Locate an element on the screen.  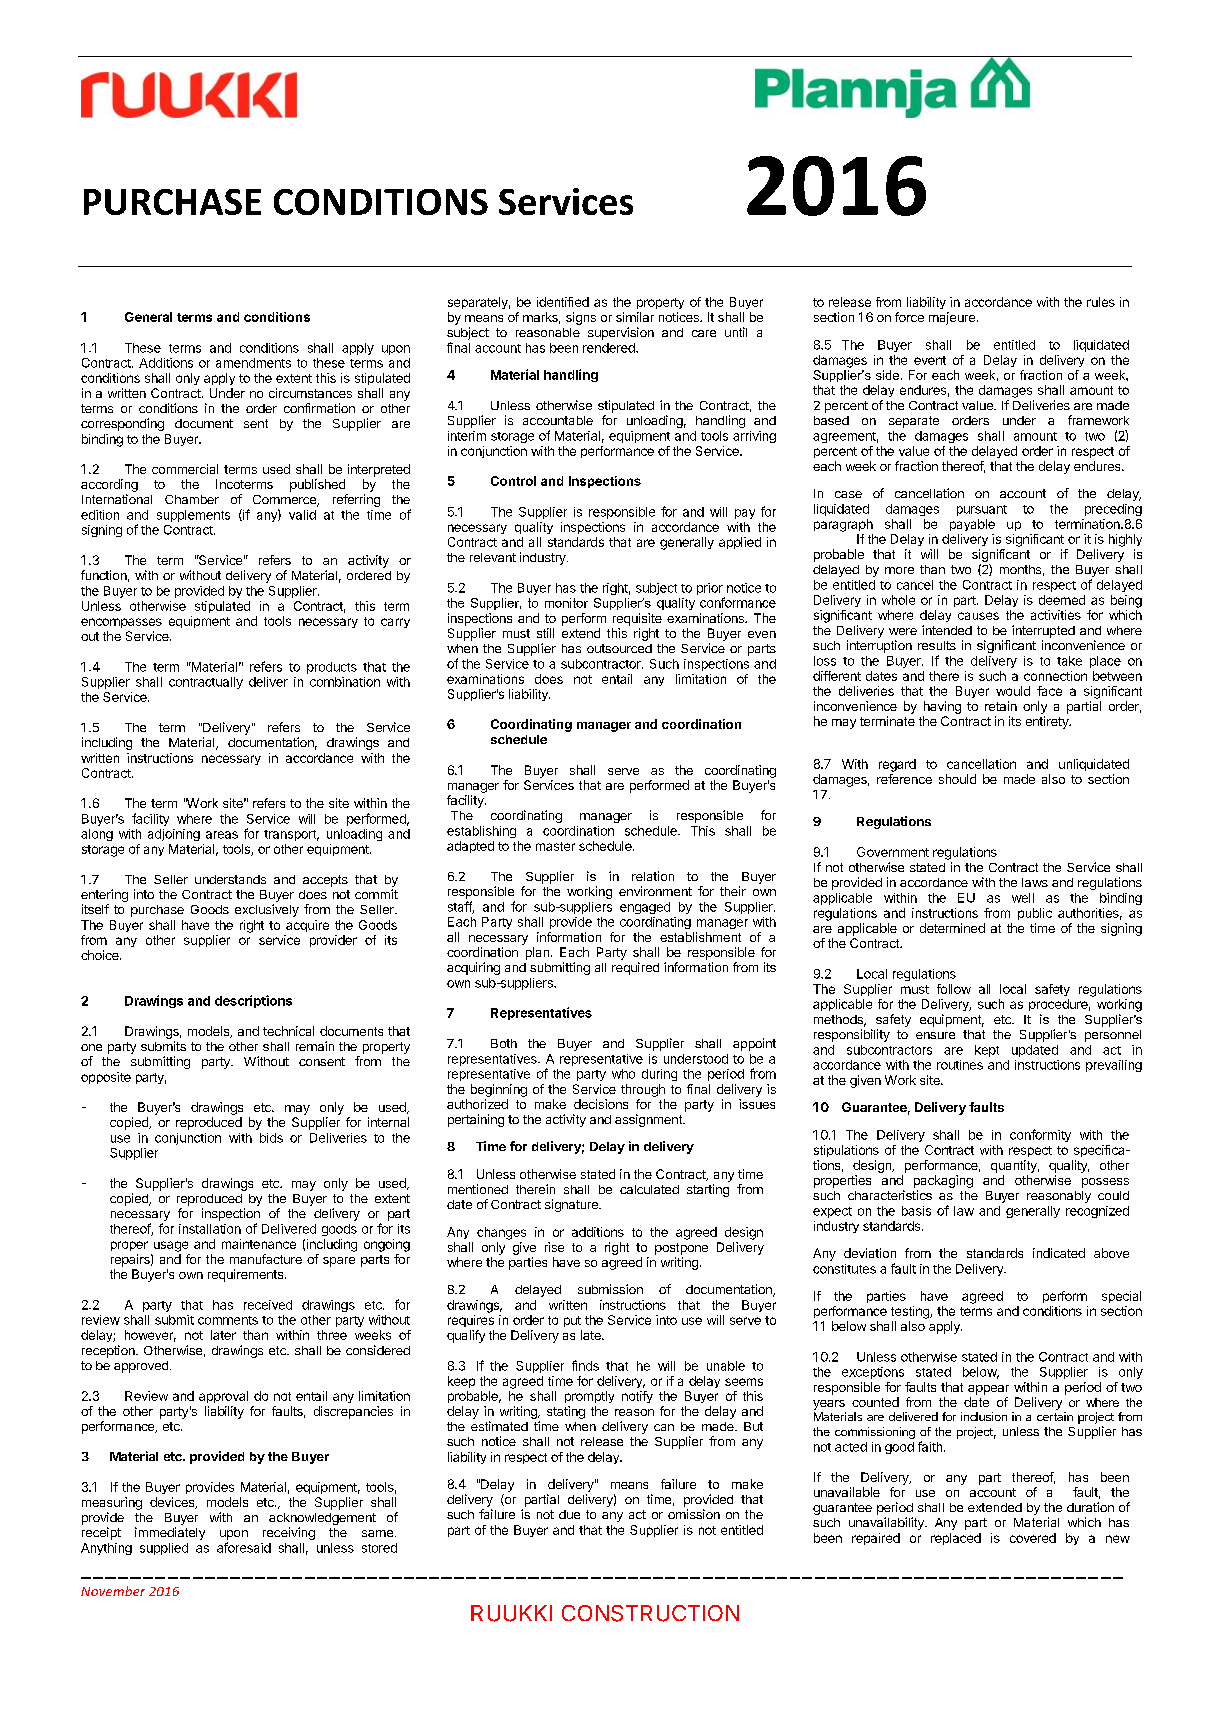
areas is located at coordinates (222, 835).
